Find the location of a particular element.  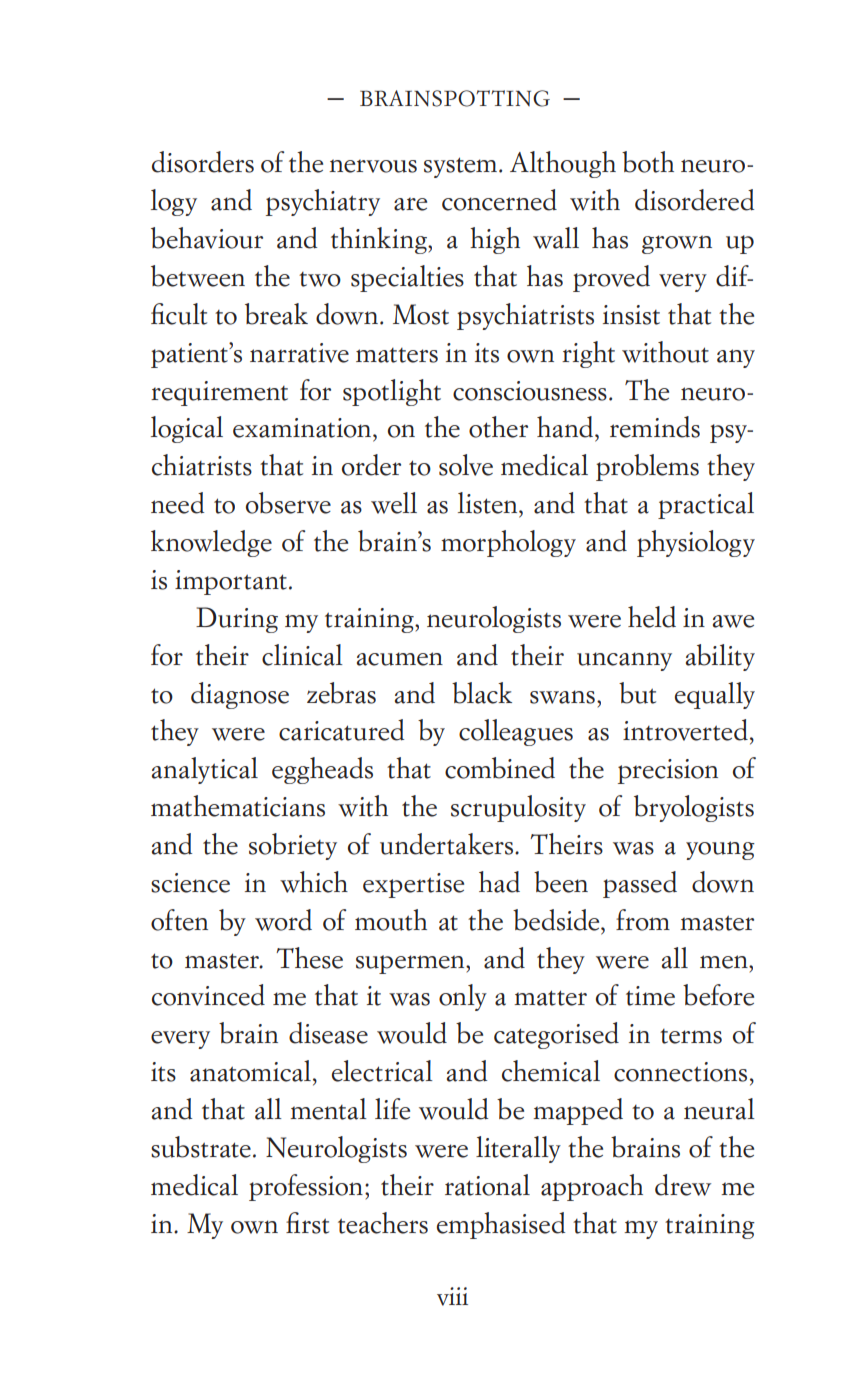

word is located at coordinates (283, 920).
